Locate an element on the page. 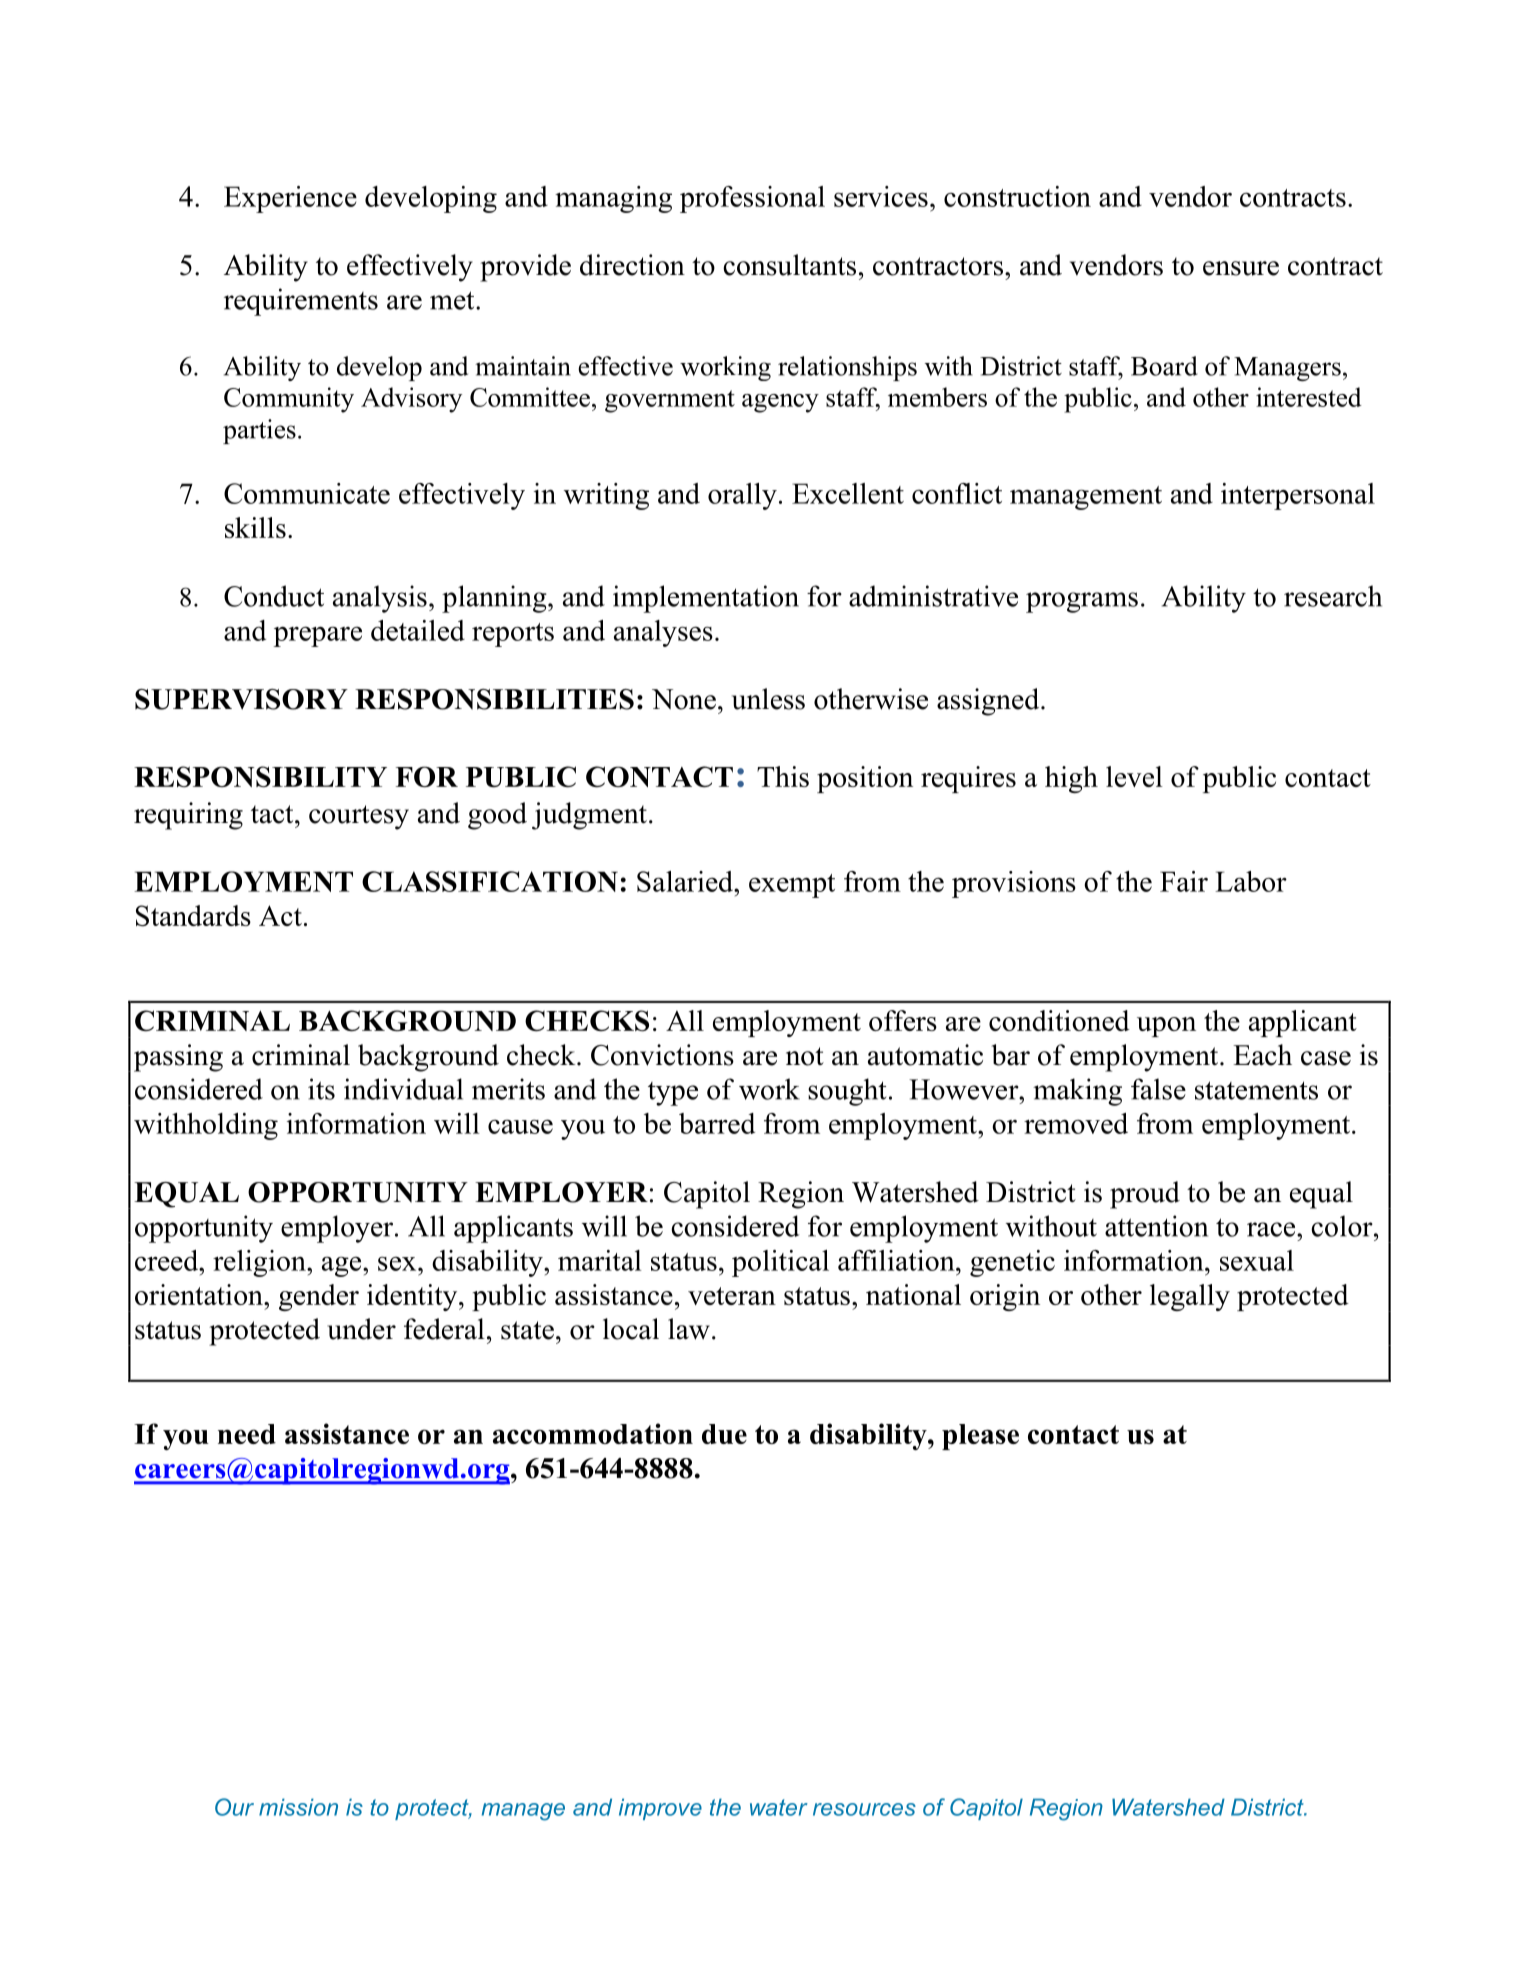 Image resolution: width=1519 pixels, height=1966 pixels. barred is located at coordinates (717, 1123).
